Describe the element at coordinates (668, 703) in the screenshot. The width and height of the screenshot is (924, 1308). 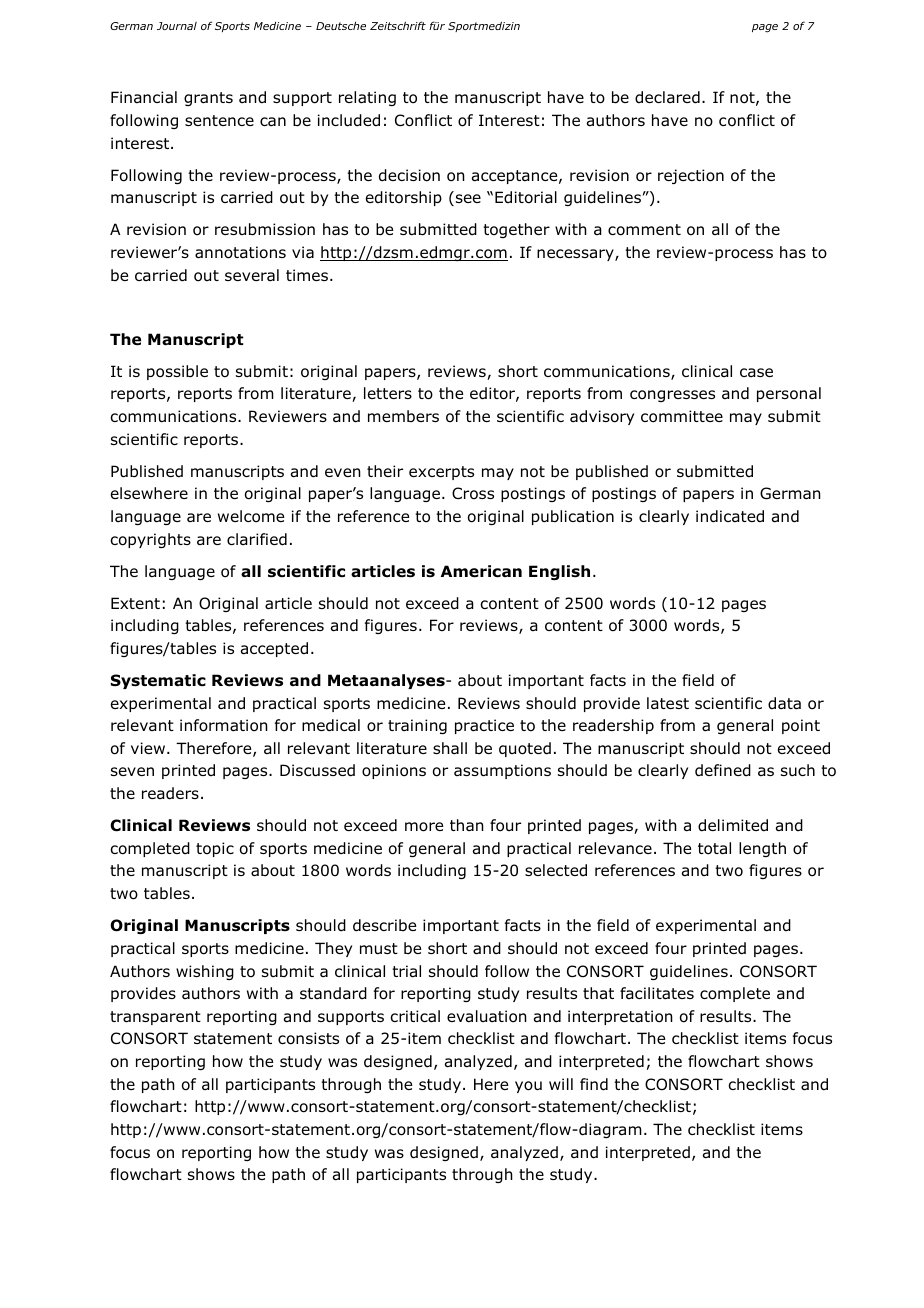
I see `latest` at that location.
